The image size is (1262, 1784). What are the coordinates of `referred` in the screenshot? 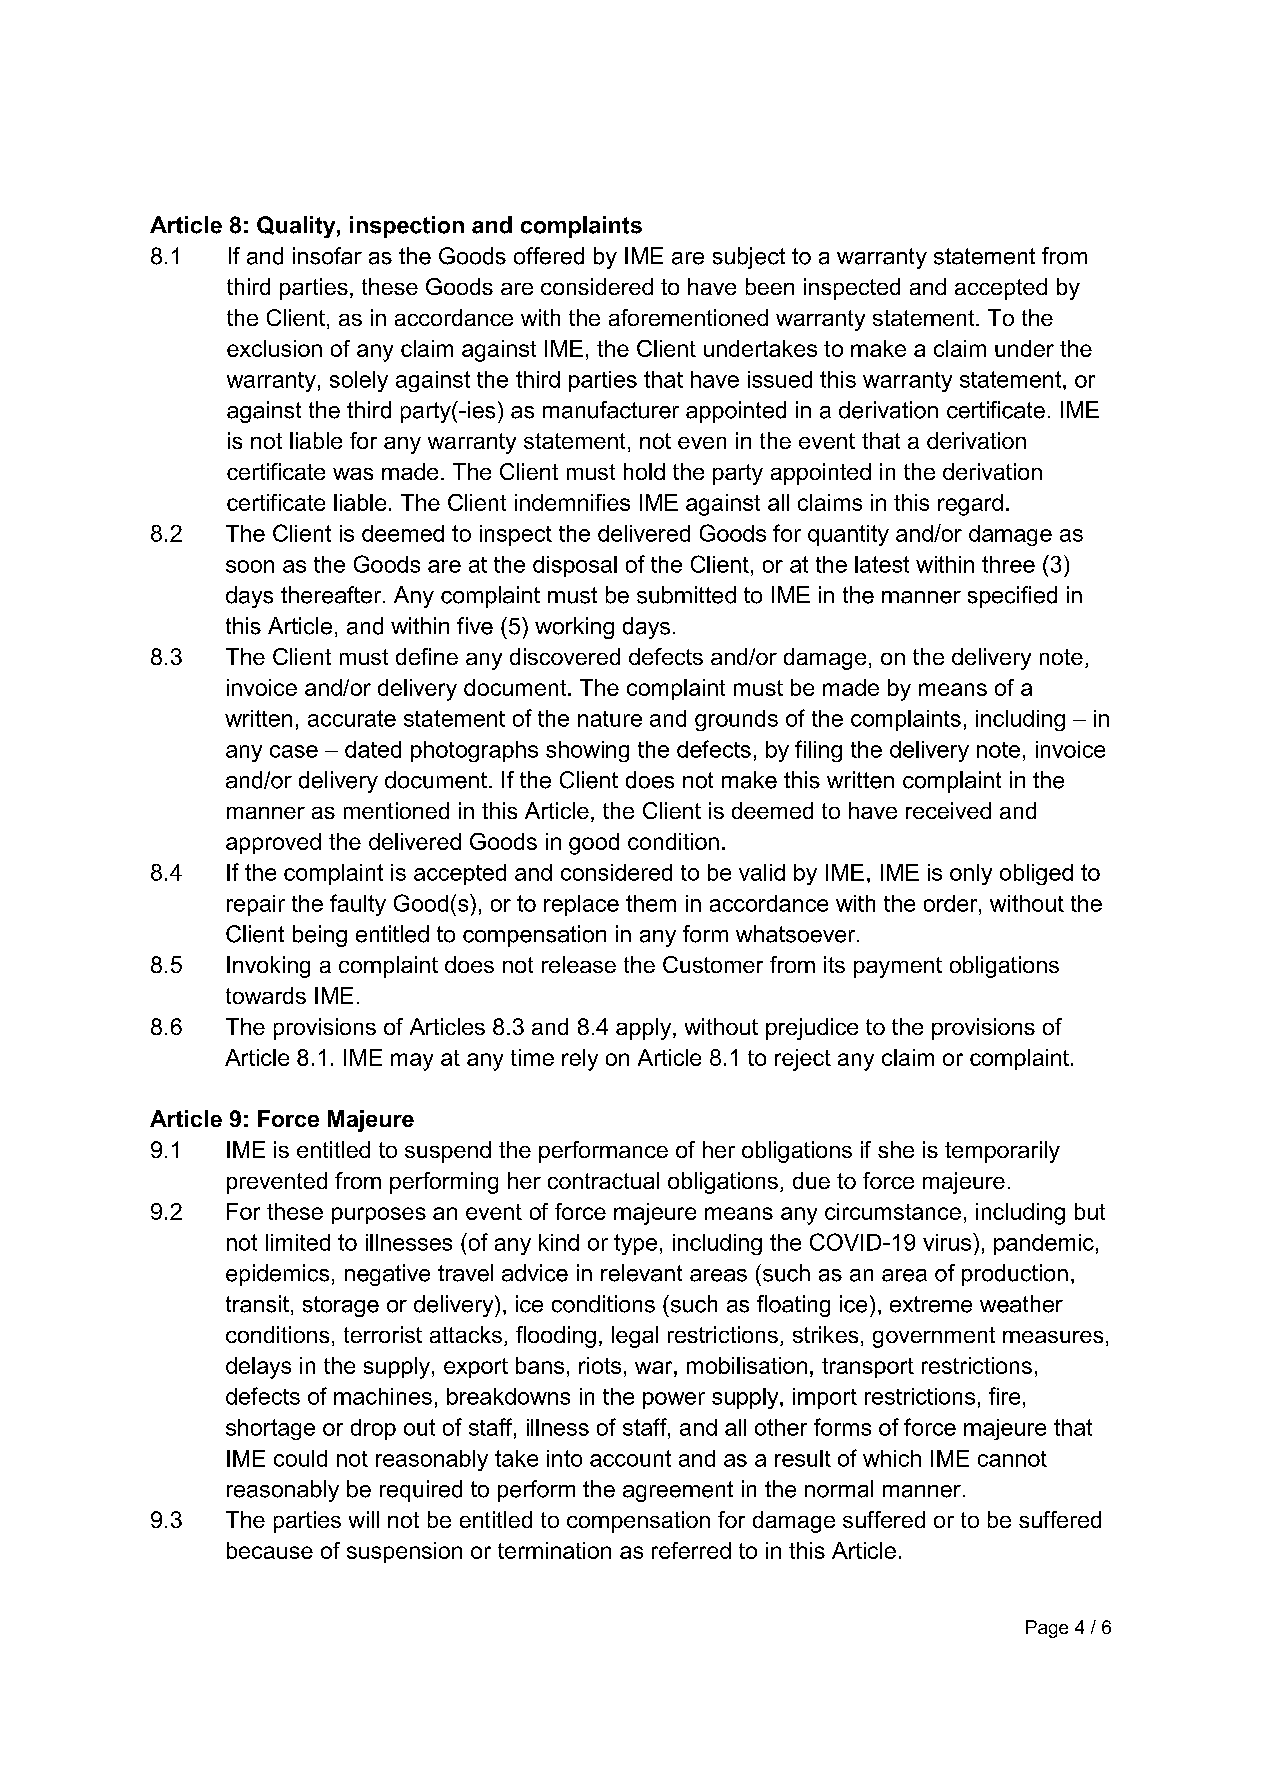 It's located at (691, 1550).
